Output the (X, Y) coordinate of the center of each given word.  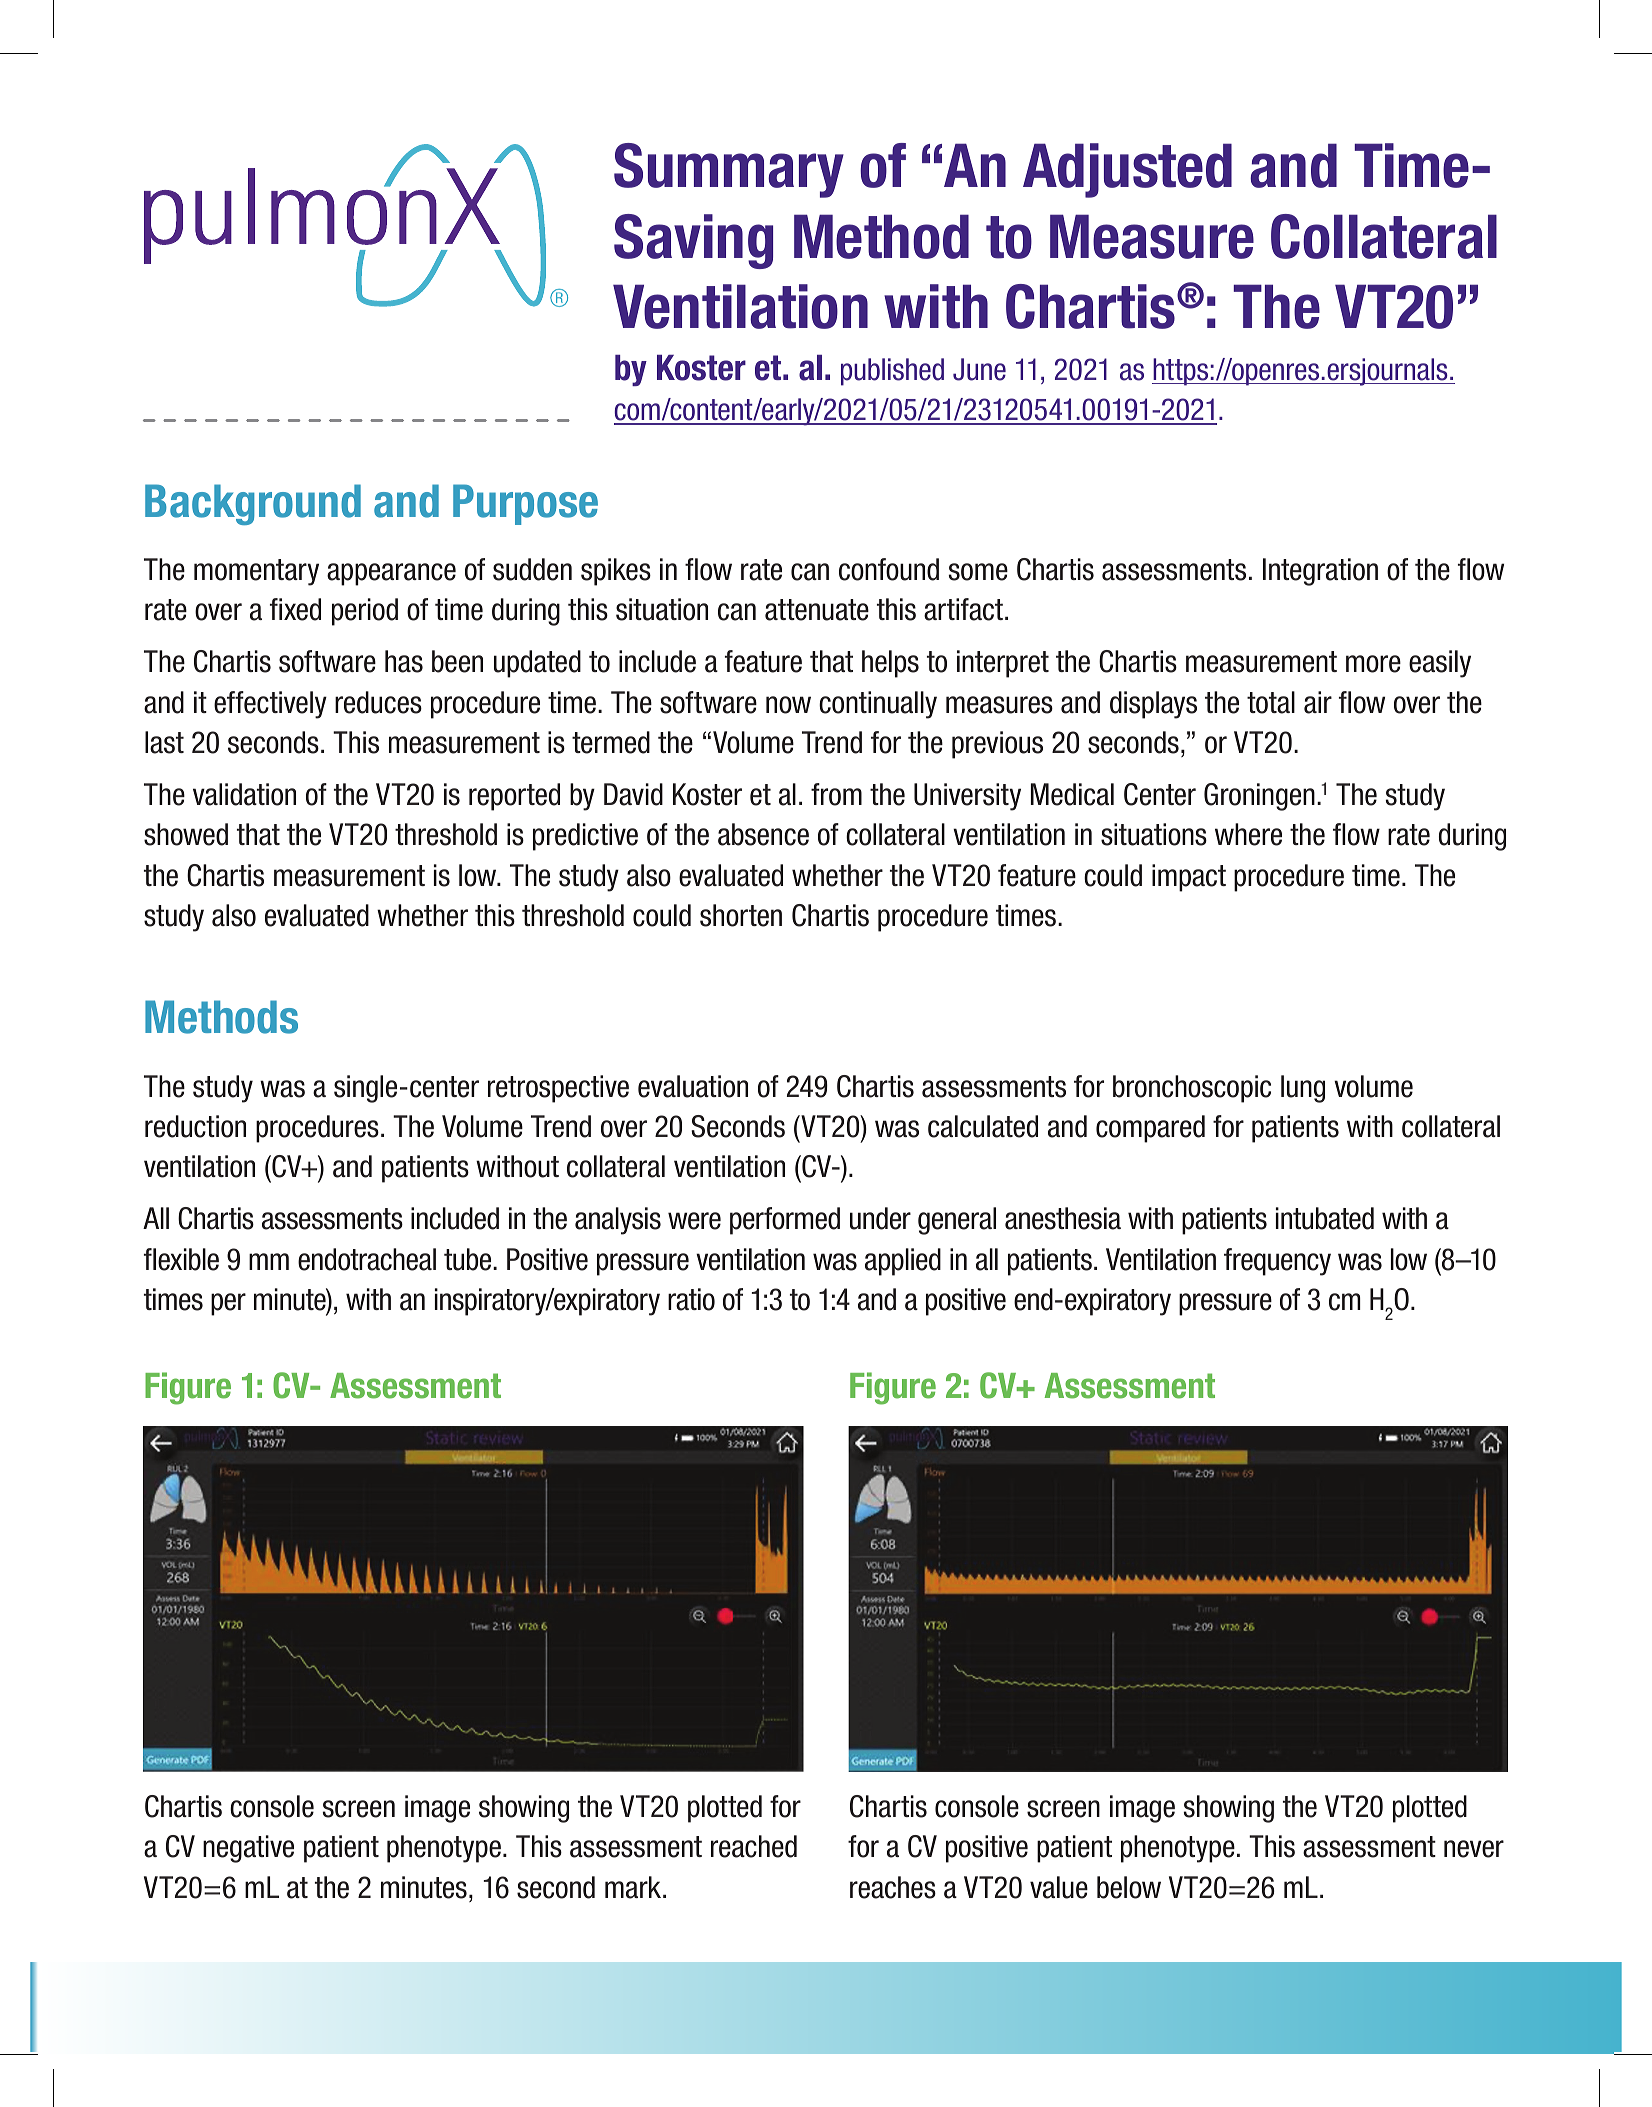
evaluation (693, 1086)
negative (248, 1849)
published (892, 372)
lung (1303, 1089)
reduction (195, 1126)
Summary (729, 170)
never (1474, 1849)
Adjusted (1127, 170)
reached (754, 1846)
